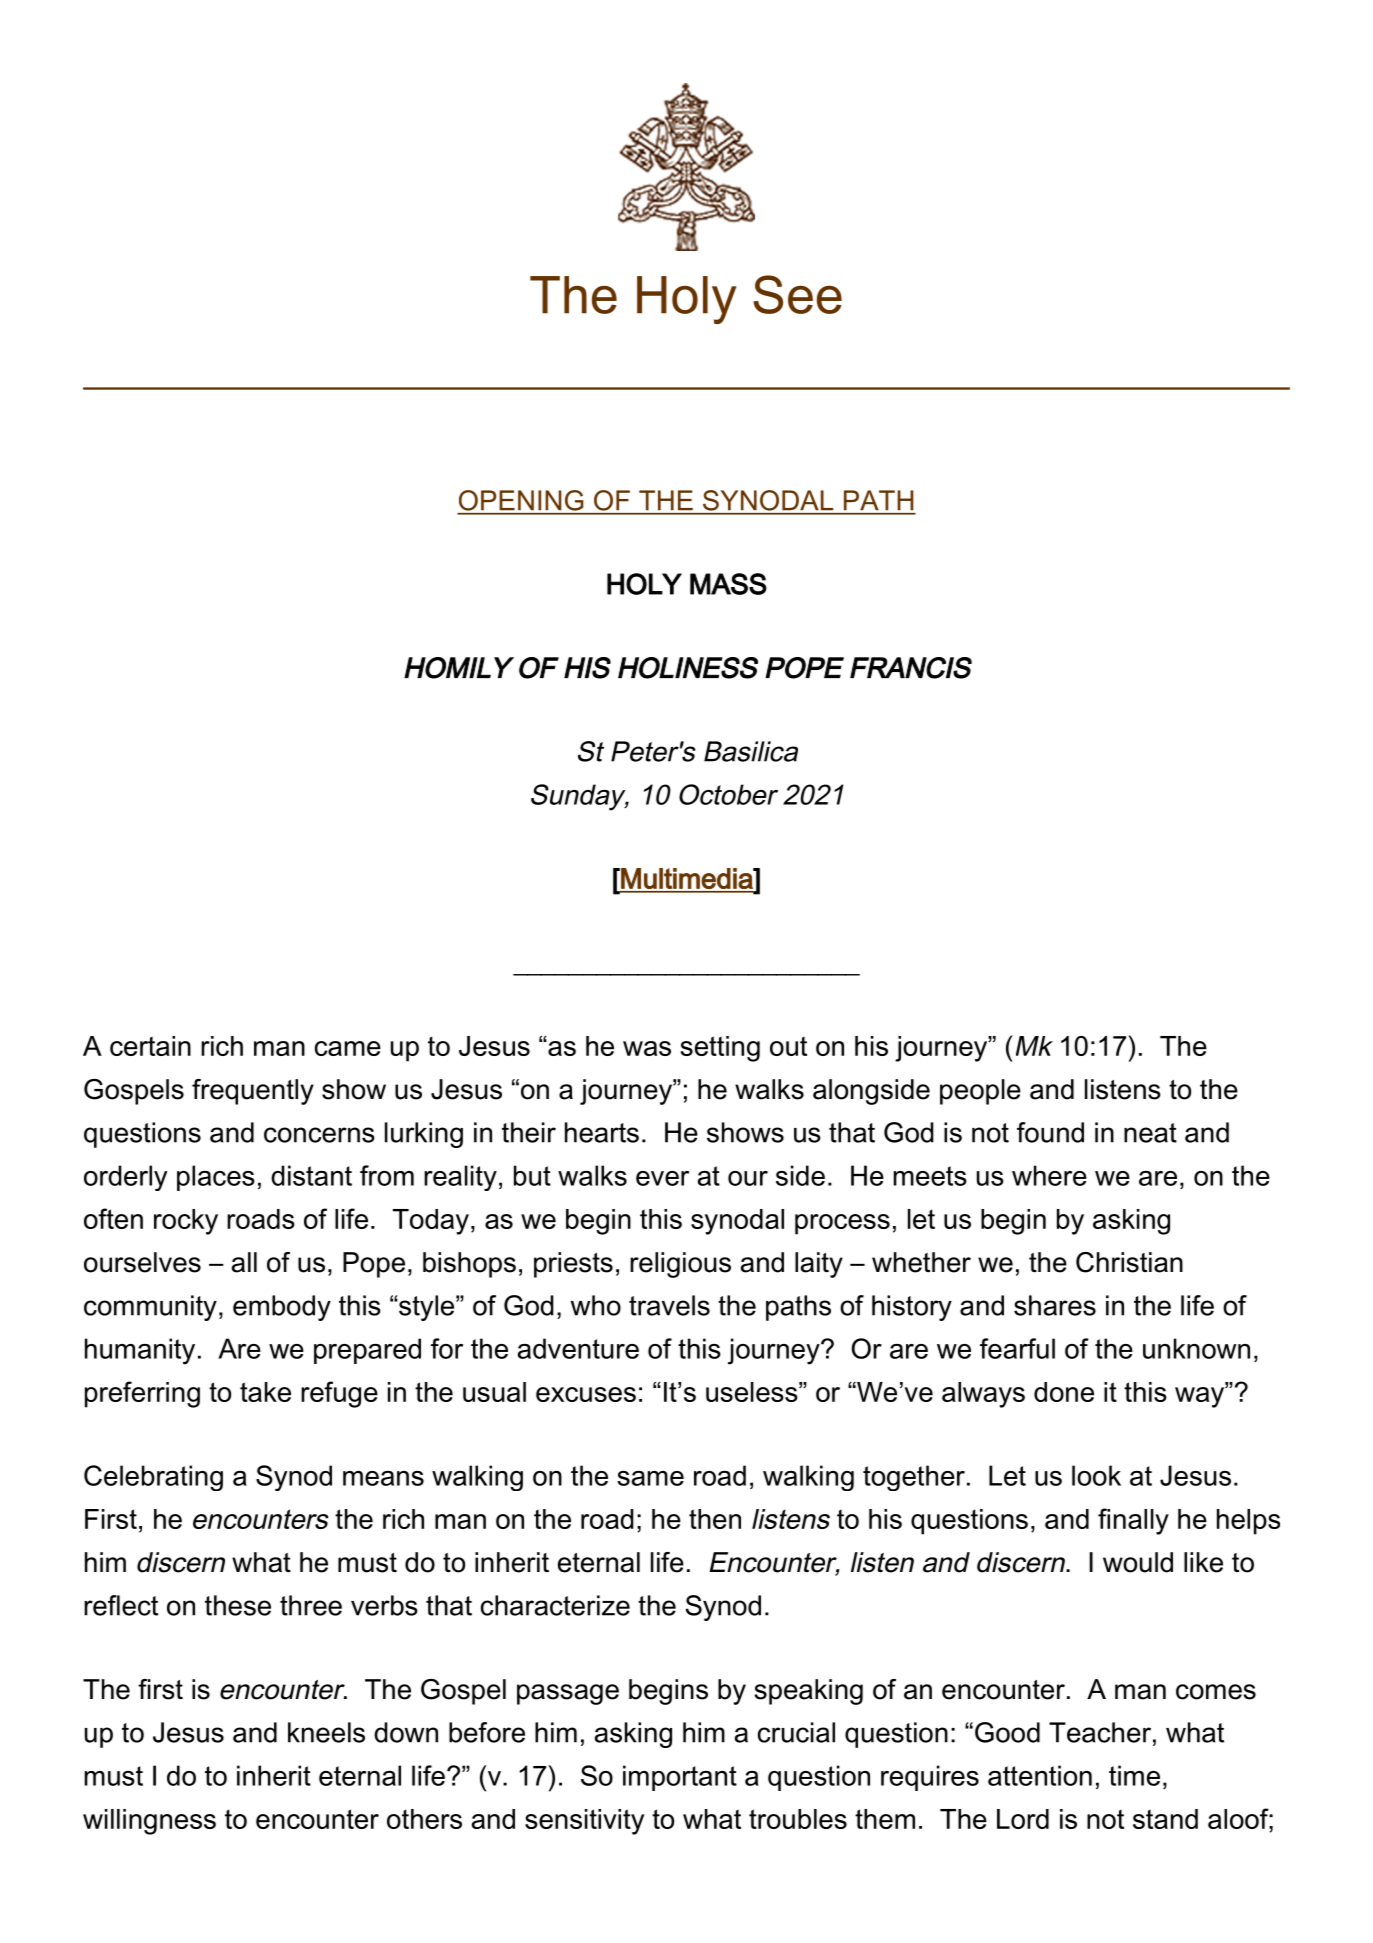  What do you see at coordinates (647, 1048) in the image?
I see `was` at bounding box center [647, 1048].
